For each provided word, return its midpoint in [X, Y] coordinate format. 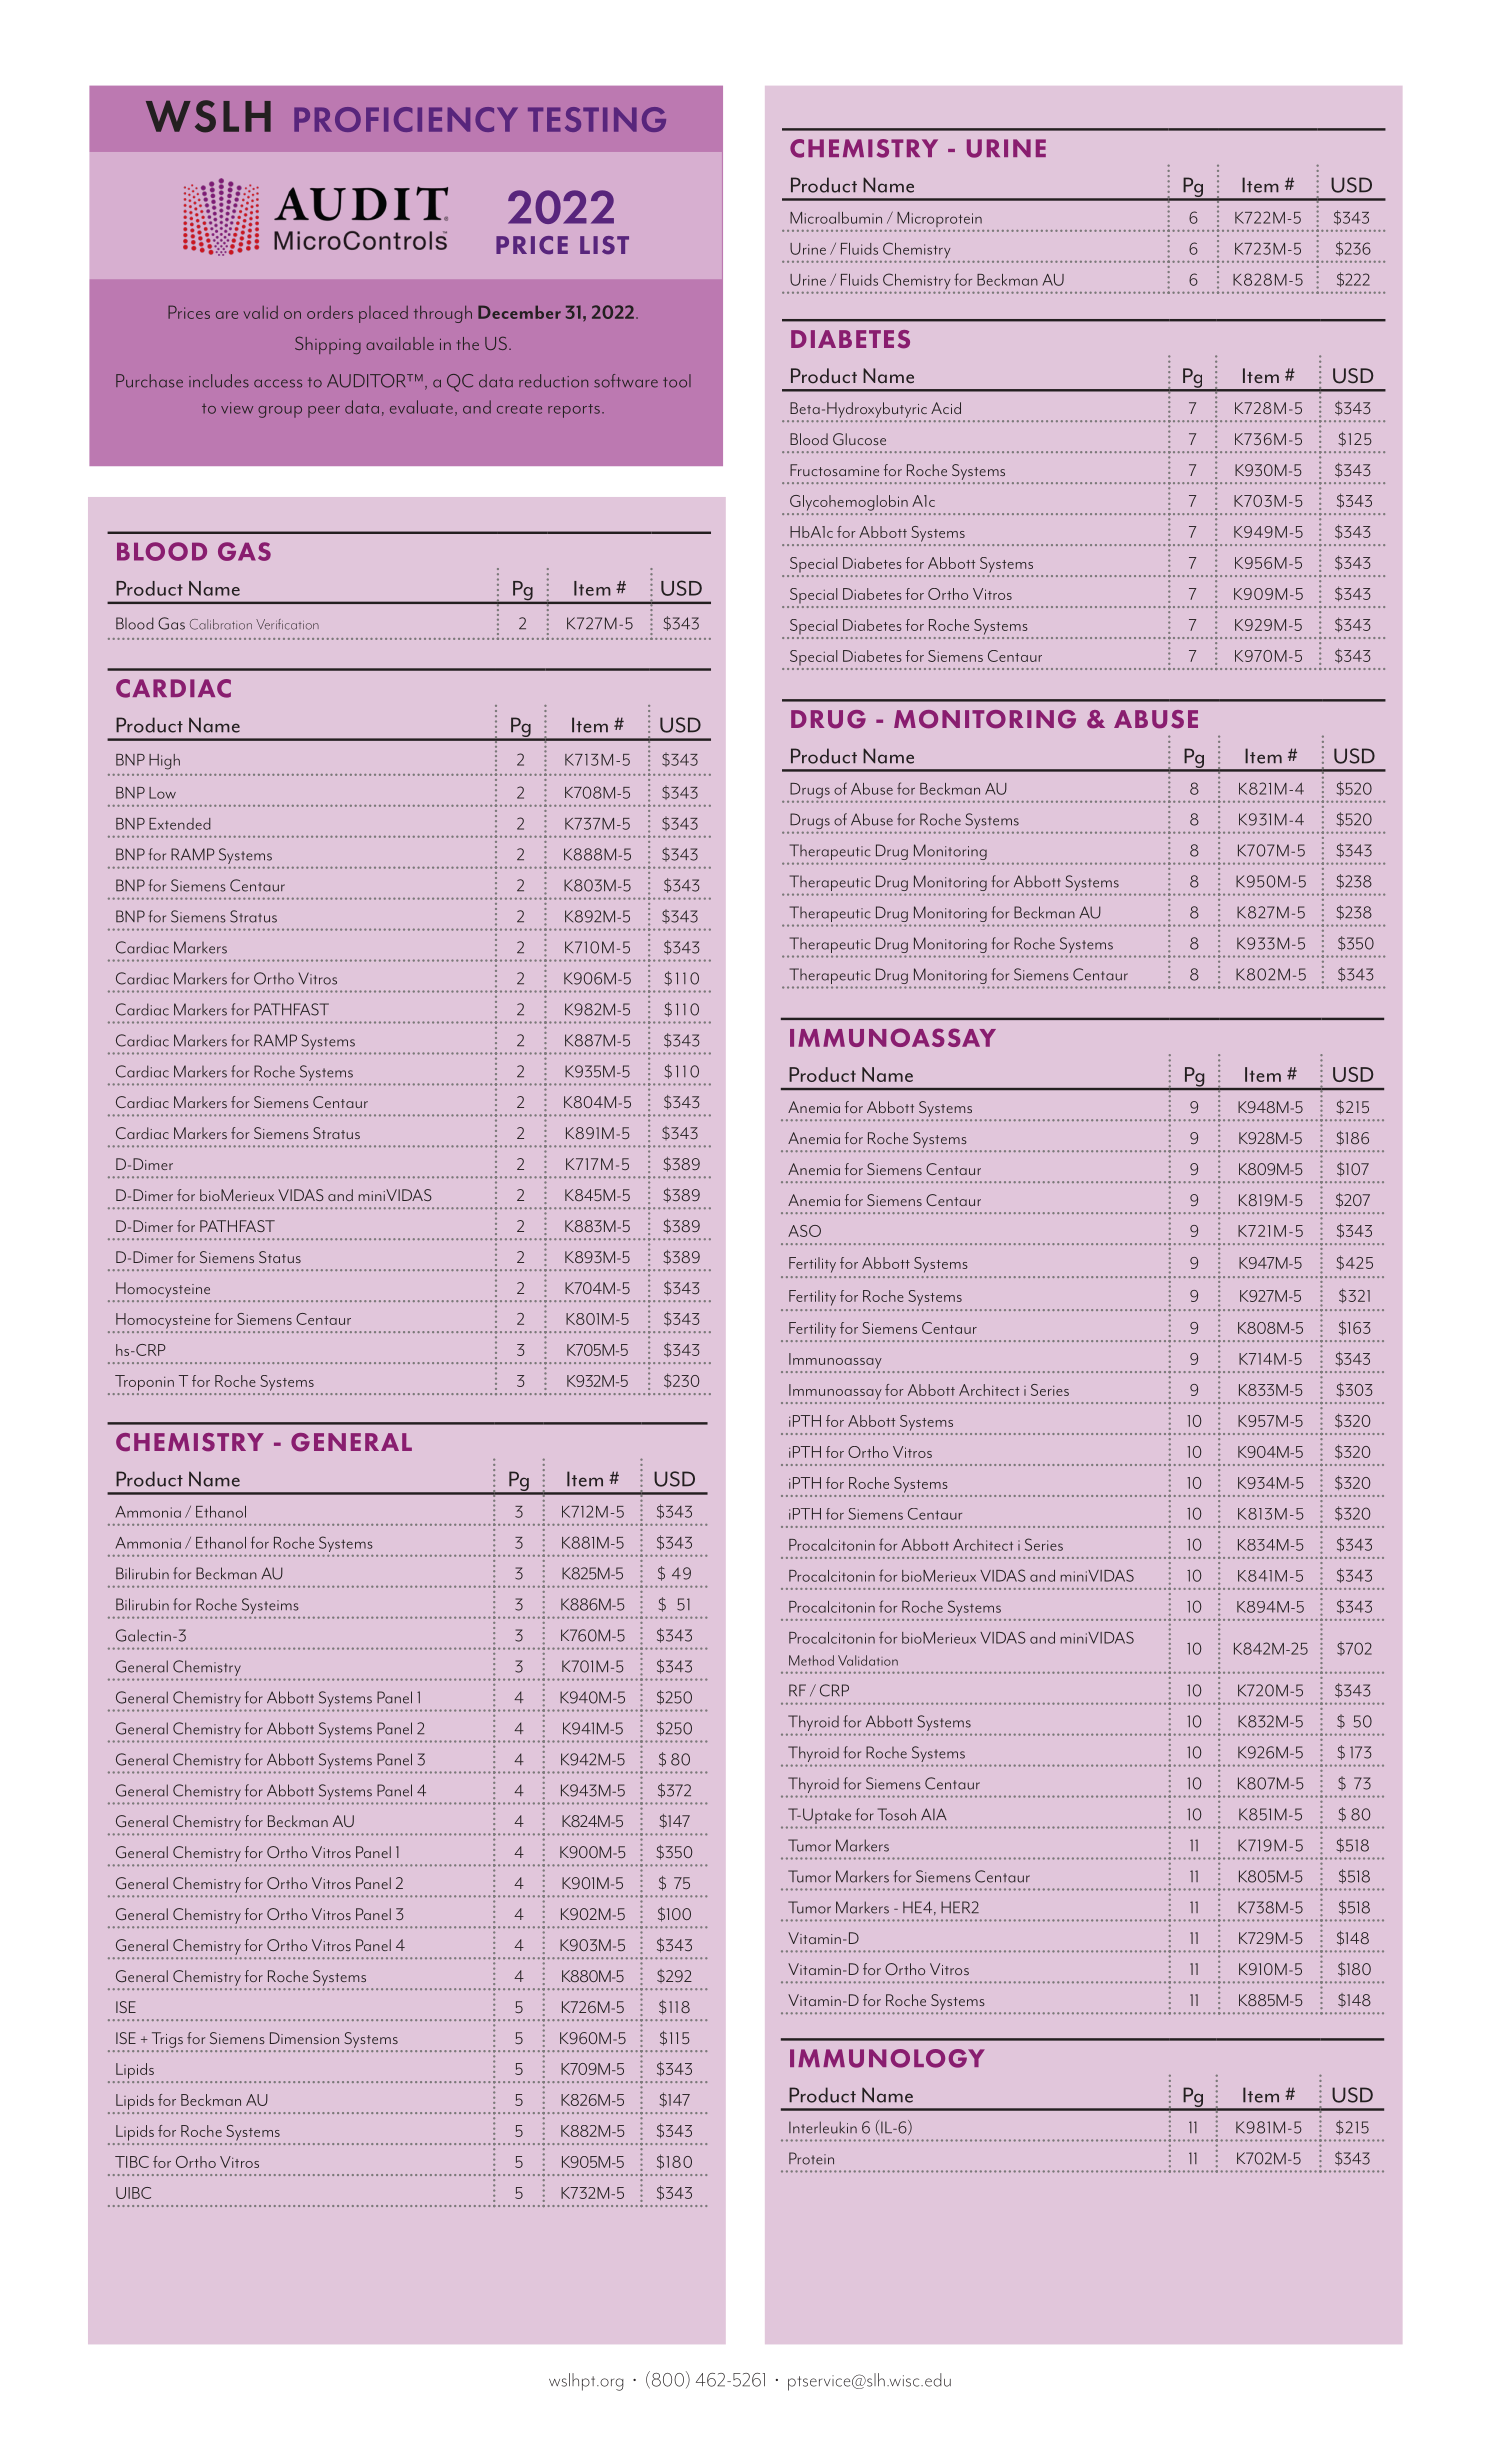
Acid [946, 408]
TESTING [597, 119]
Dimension [304, 2038]
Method [811, 1660]
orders [330, 312]
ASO [804, 1231]
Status [280, 1257]
